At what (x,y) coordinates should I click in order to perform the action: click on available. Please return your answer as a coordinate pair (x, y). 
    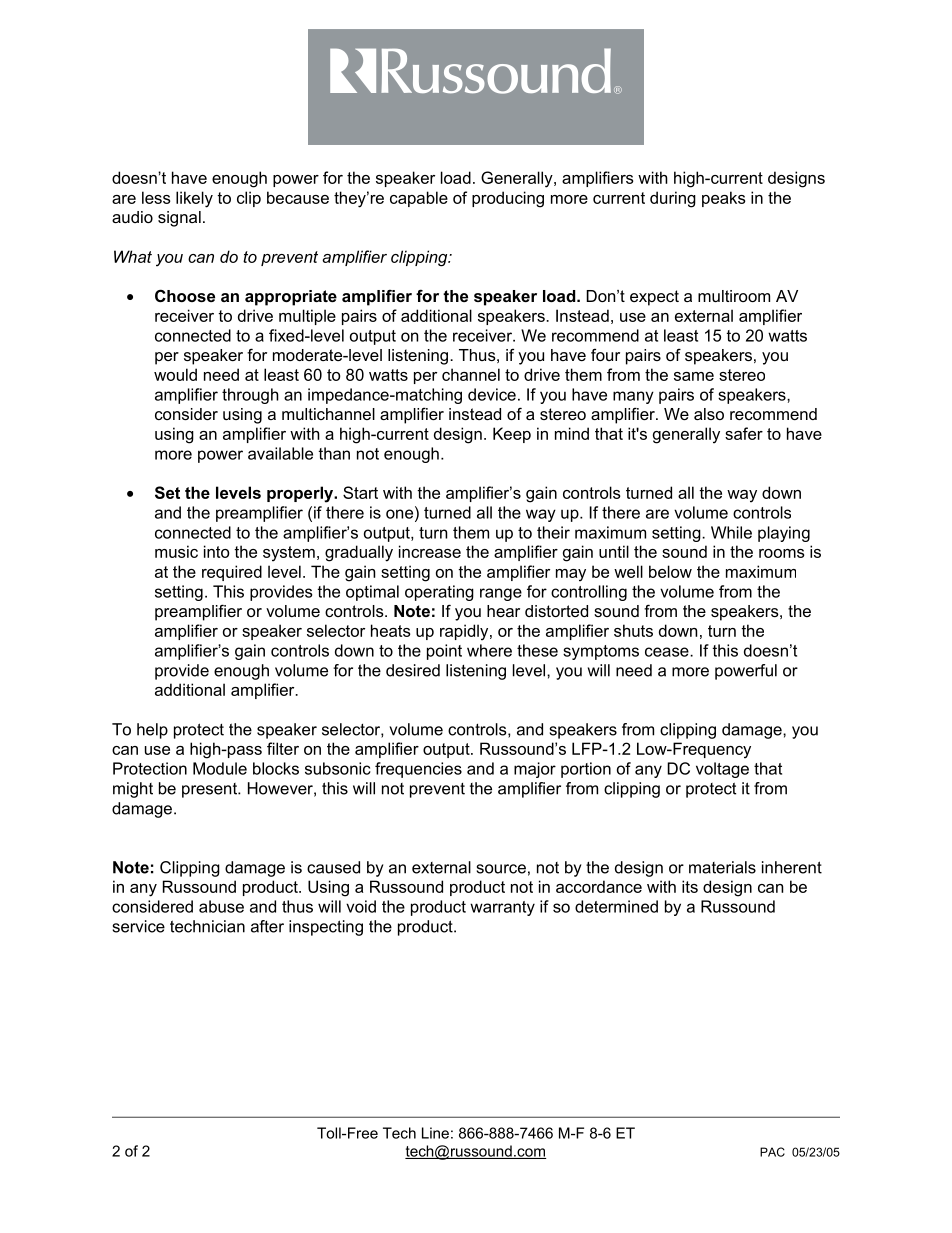
    Looking at the image, I should click on (280, 453).
